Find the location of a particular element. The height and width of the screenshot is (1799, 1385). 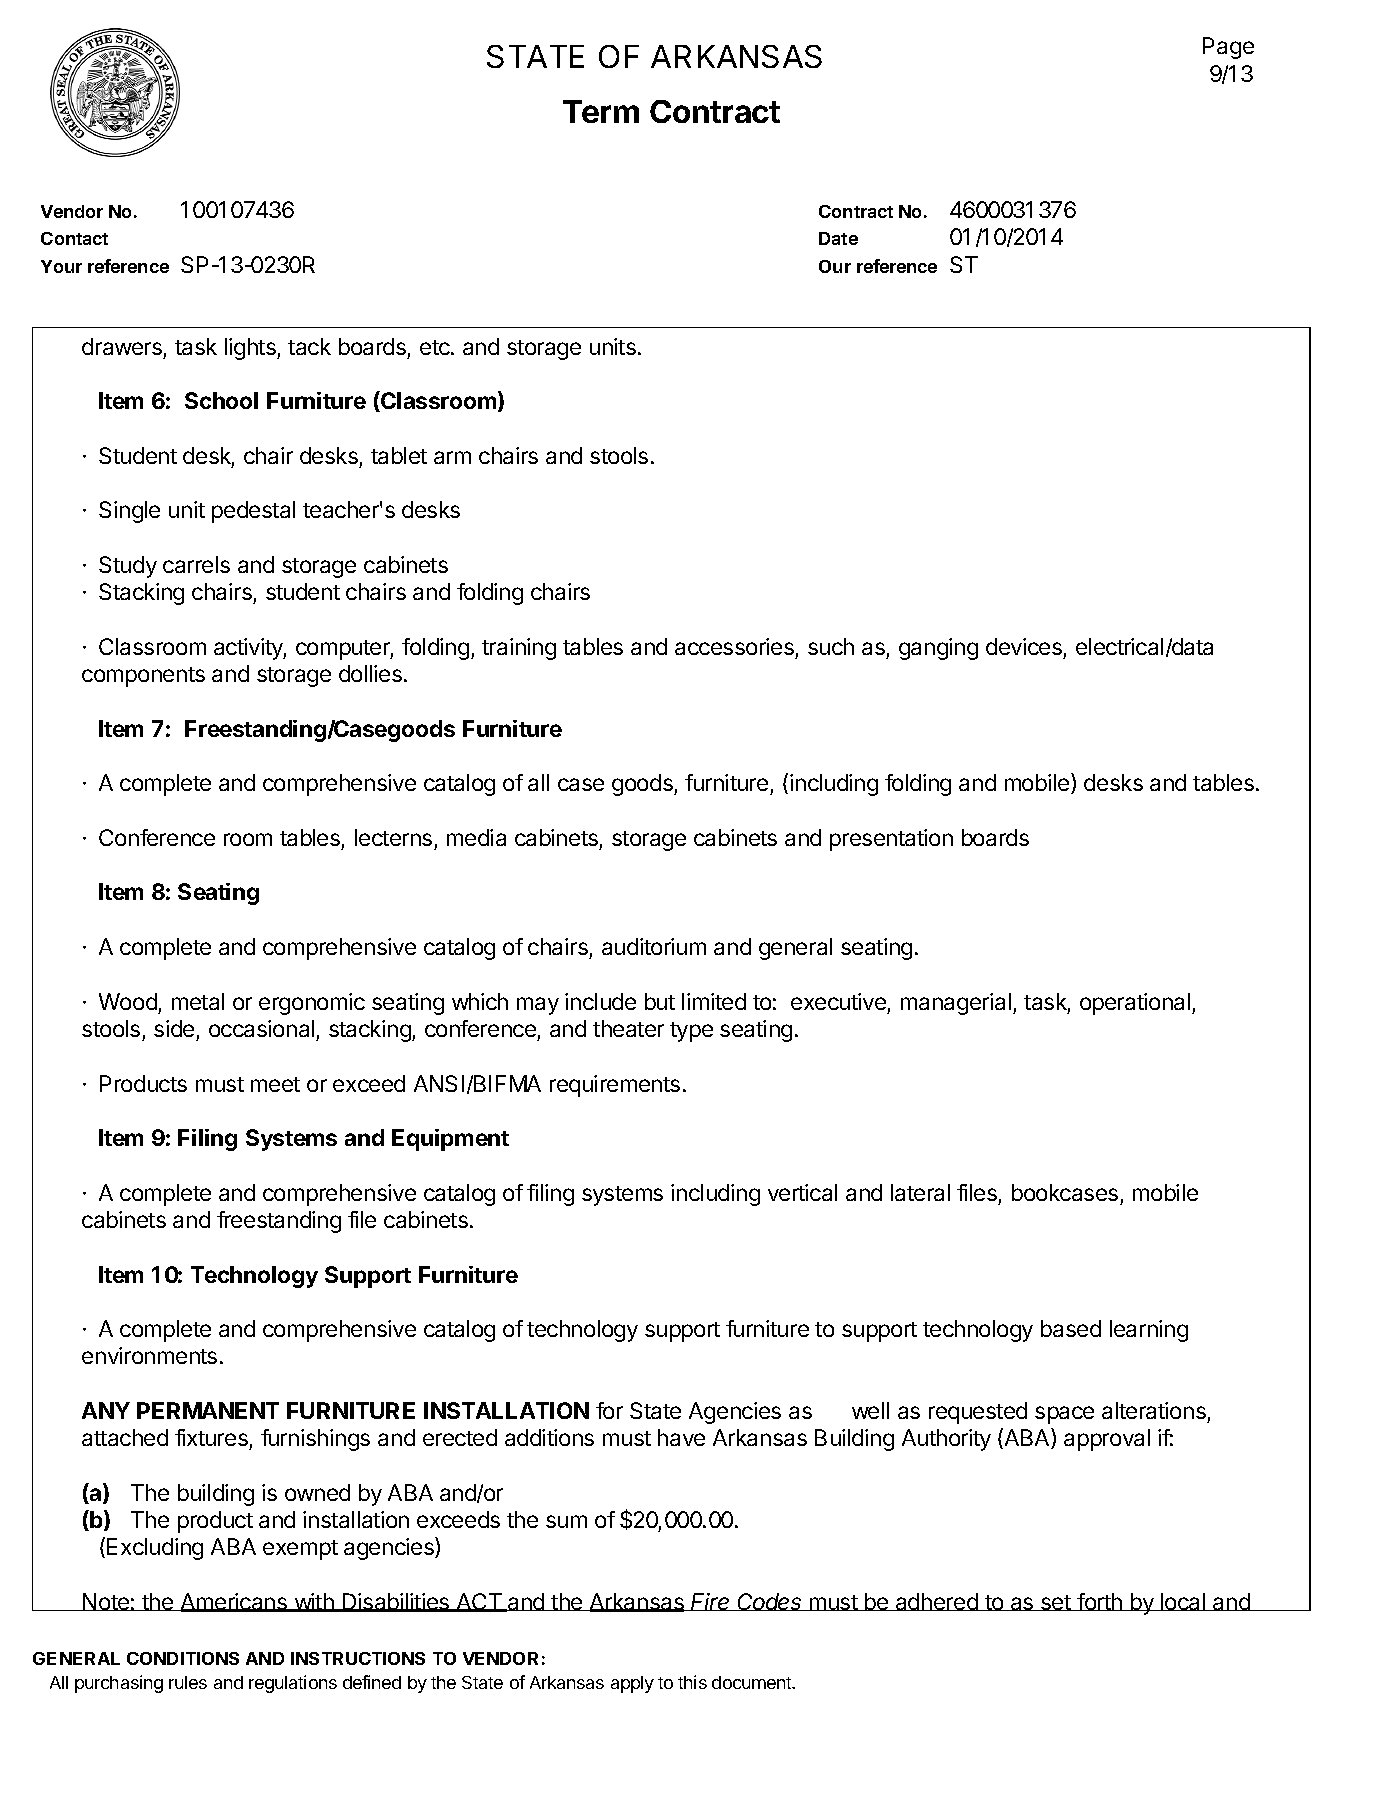

meet is located at coordinates (275, 1084).
